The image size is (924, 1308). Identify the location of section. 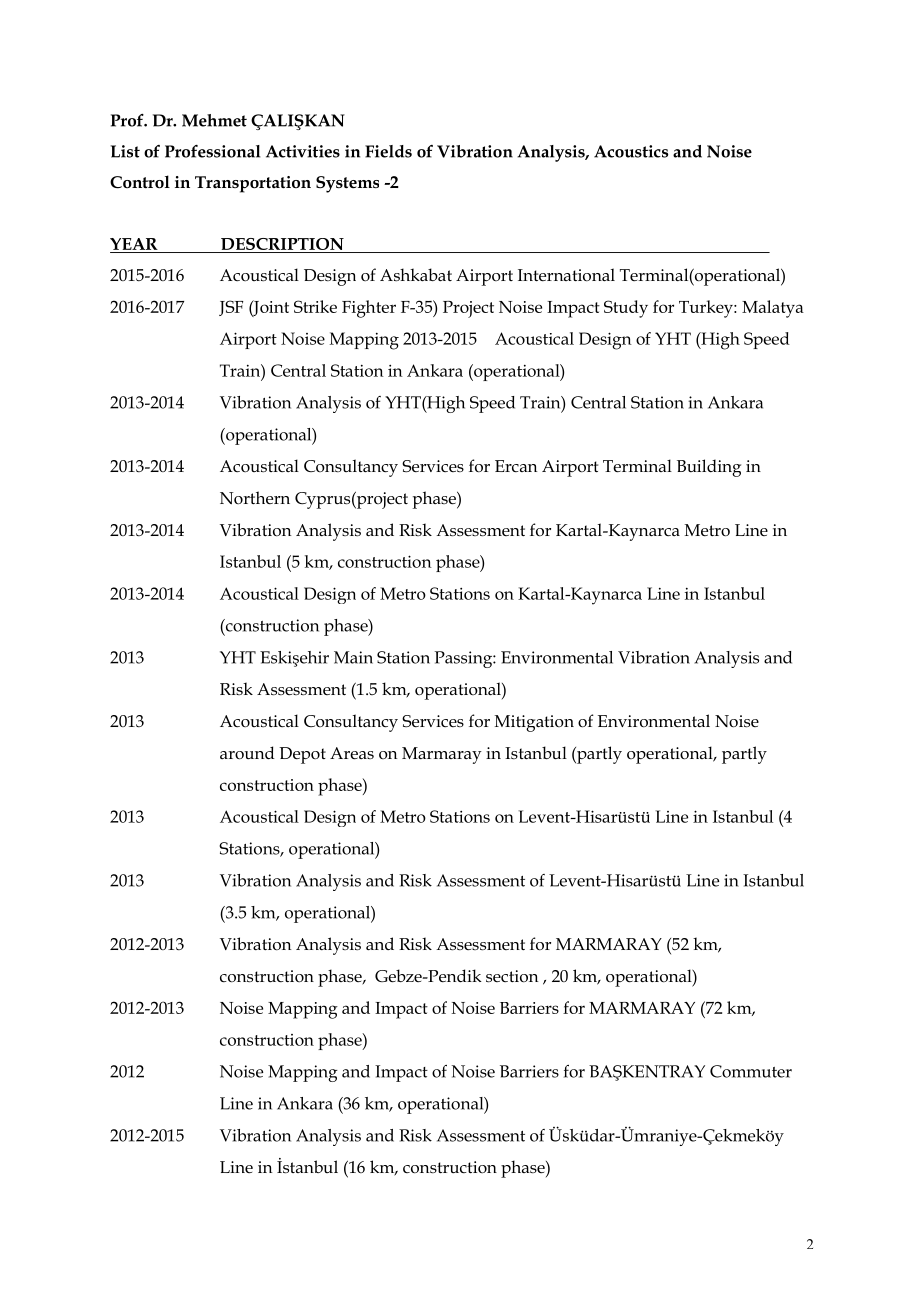
(512, 976).
